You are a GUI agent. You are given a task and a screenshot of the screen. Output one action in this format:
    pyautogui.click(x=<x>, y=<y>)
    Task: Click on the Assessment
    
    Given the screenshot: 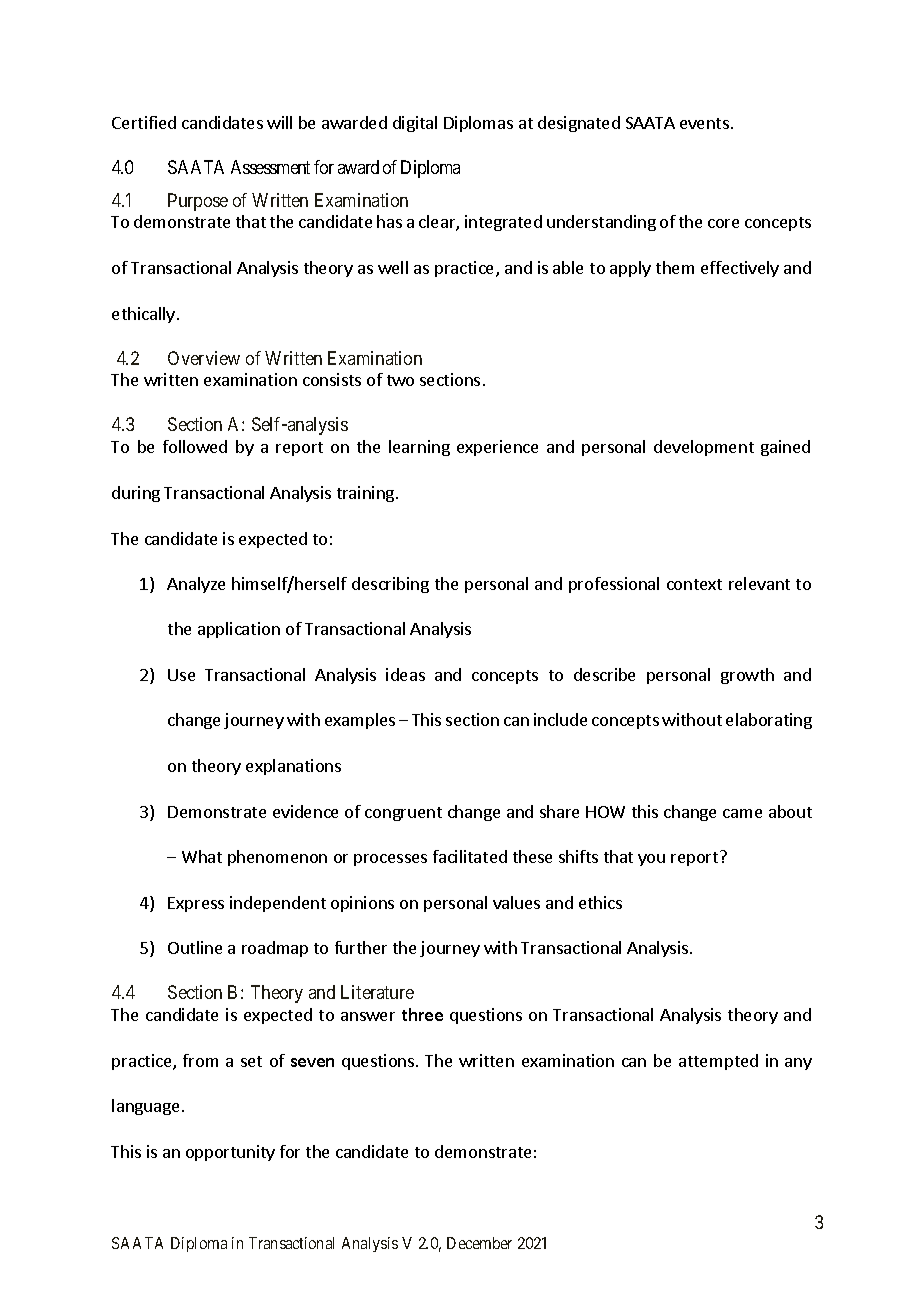 What is the action you would take?
    pyautogui.click(x=270, y=167)
